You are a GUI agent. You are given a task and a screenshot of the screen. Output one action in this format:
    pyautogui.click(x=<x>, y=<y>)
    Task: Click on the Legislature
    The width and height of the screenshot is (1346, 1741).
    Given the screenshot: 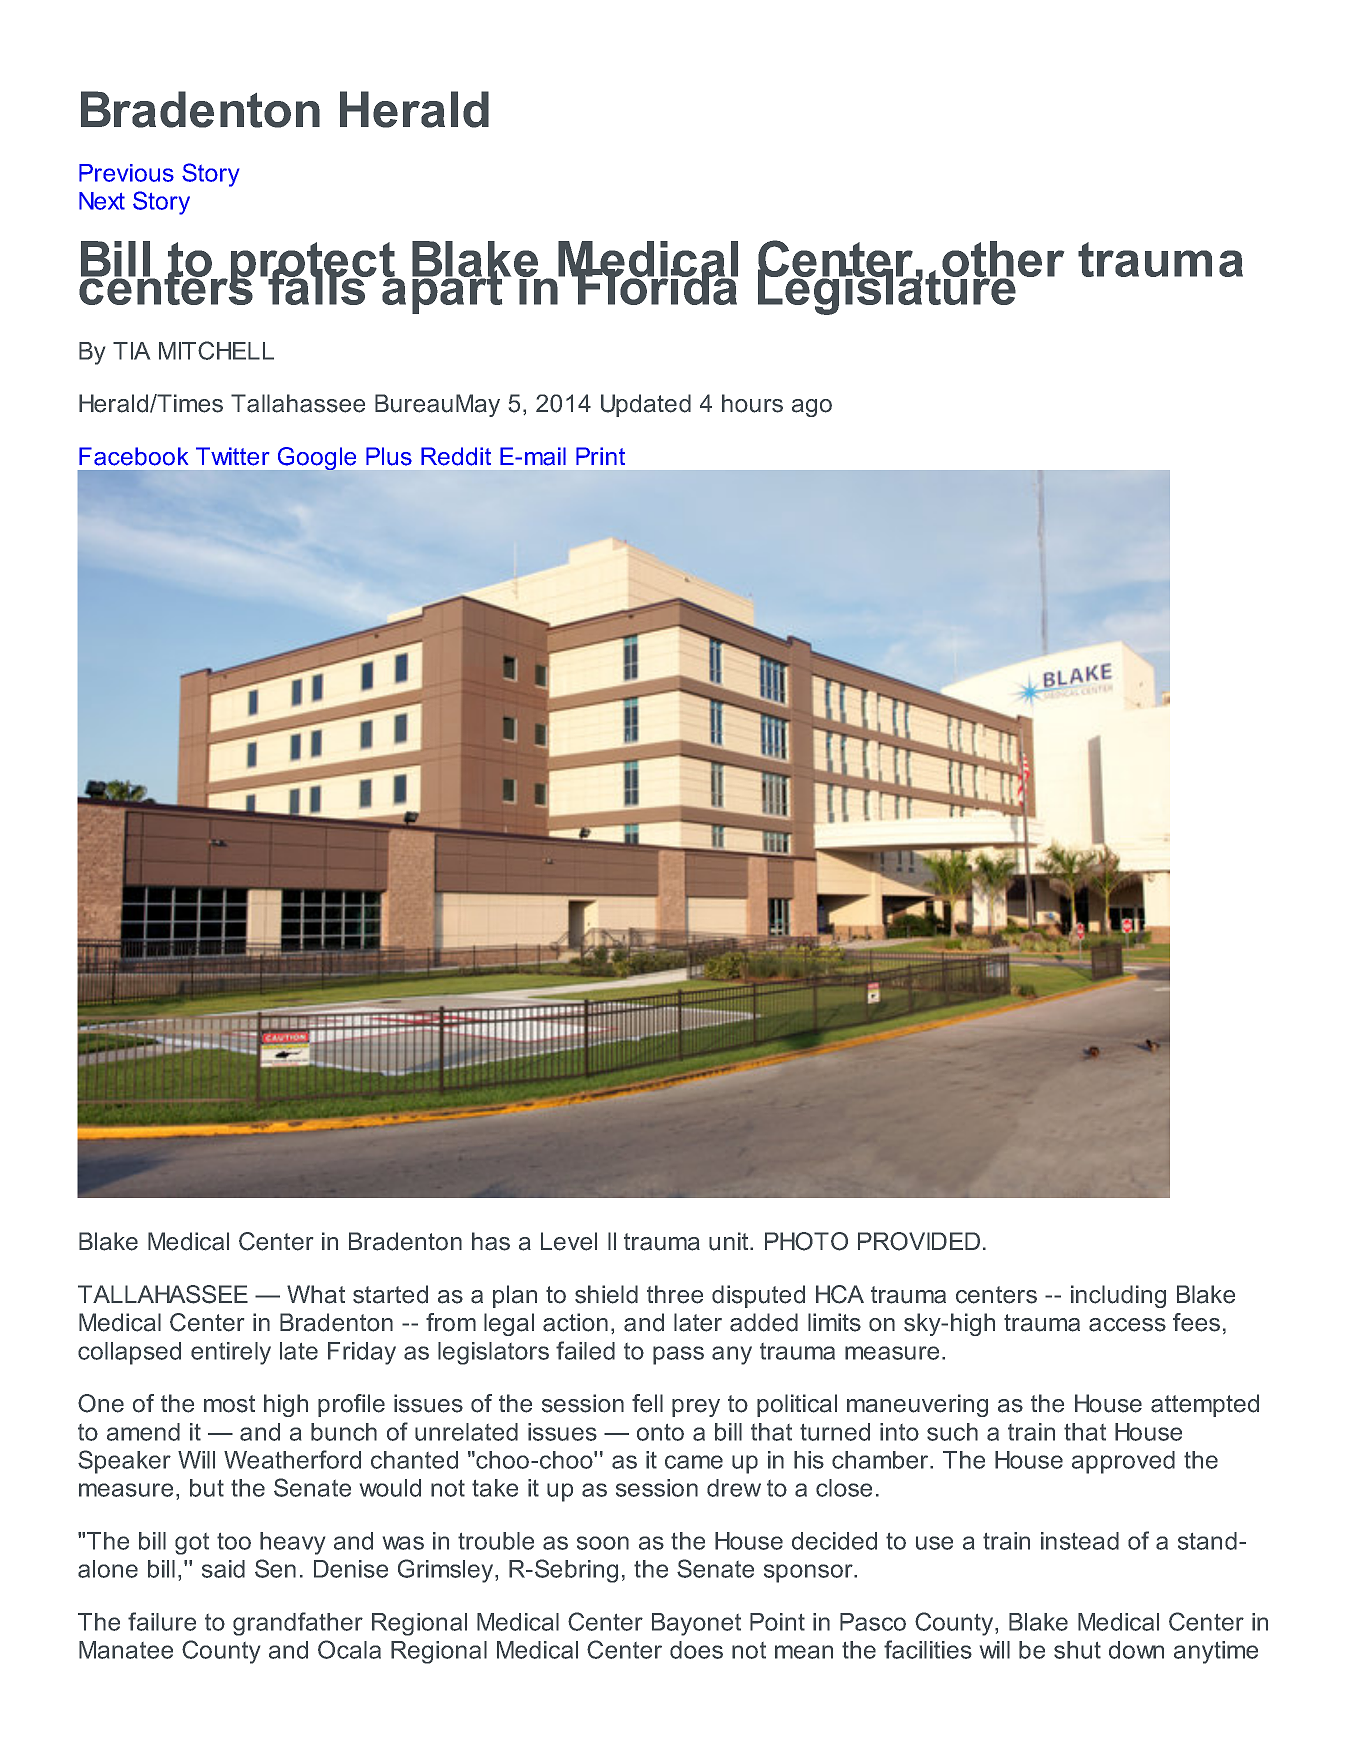 What is the action you would take?
    pyautogui.click(x=887, y=291)
